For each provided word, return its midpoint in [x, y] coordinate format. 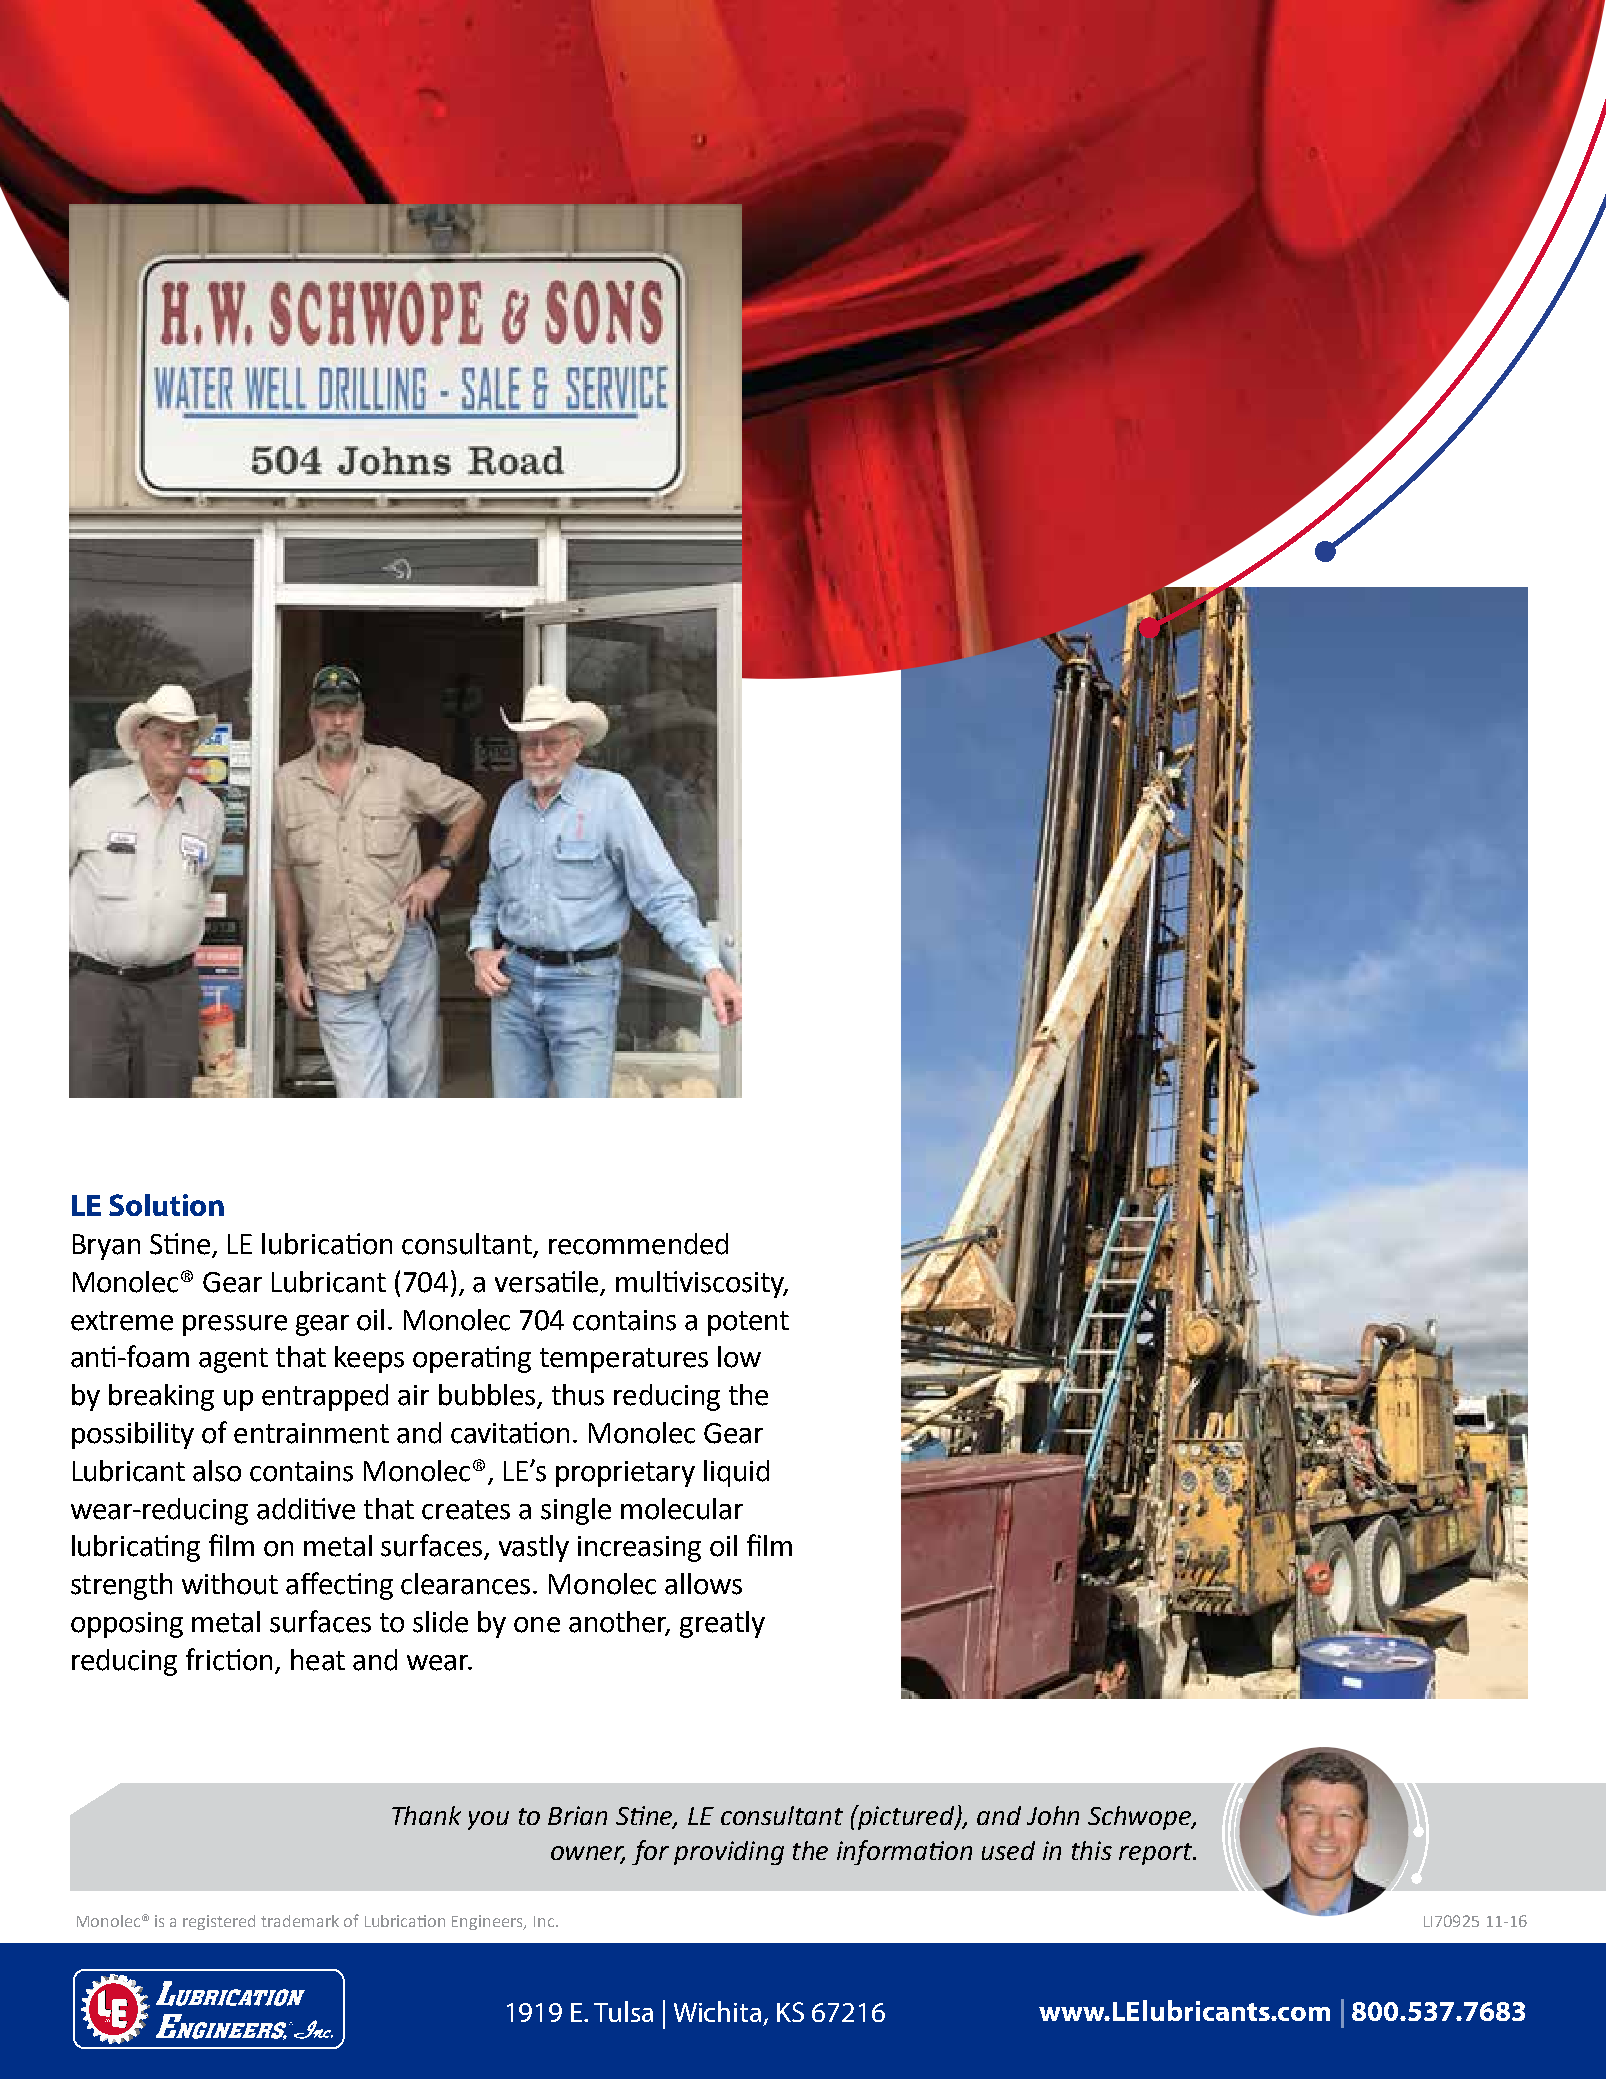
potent [748, 1323]
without [230, 1584]
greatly [722, 1624]
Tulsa [623, 2011]
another [619, 1623]
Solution [166, 1205]
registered [219, 1922]
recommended [638, 1244]
